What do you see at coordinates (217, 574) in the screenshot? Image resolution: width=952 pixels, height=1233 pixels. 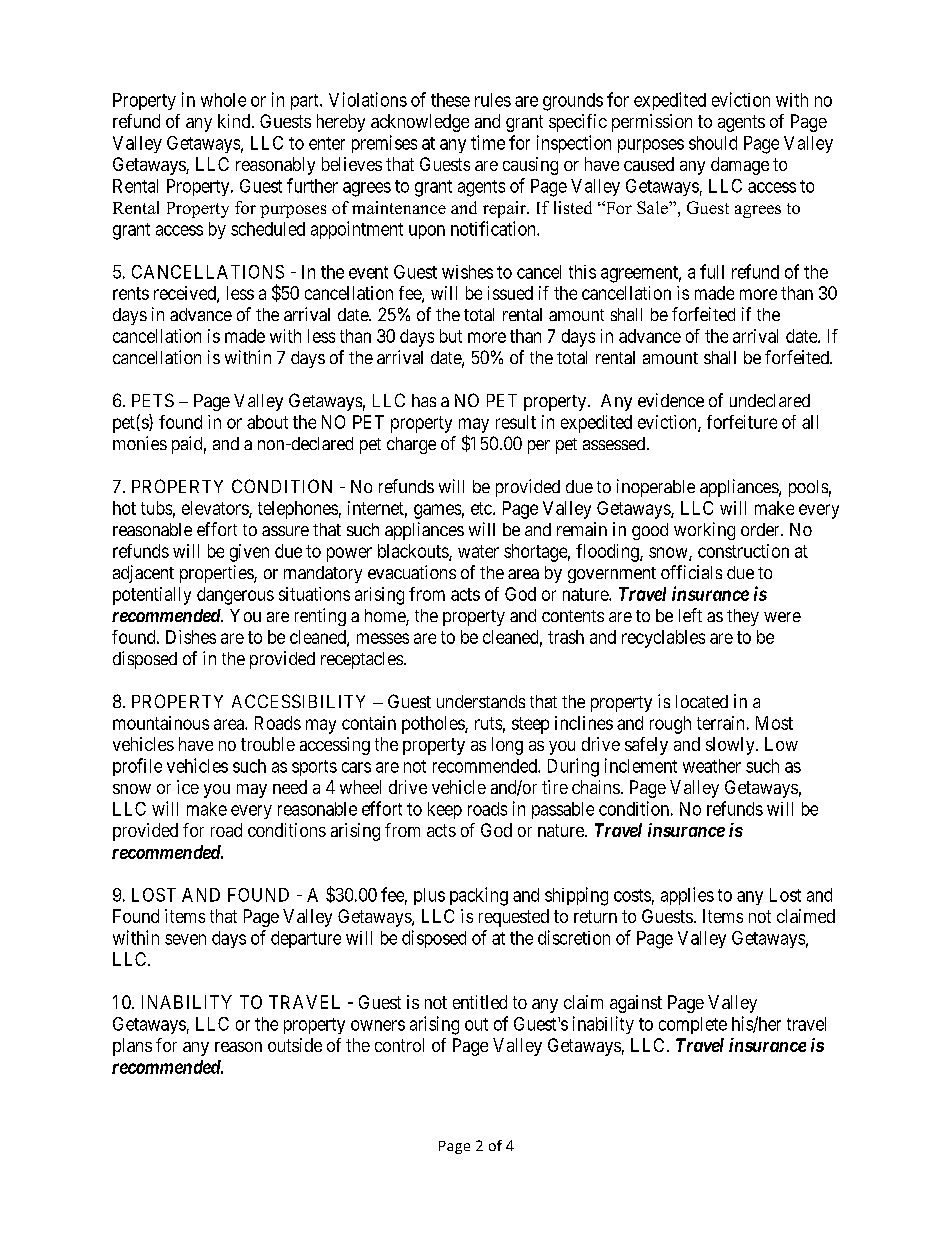 I see `properties` at bounding box center [217, 574].
